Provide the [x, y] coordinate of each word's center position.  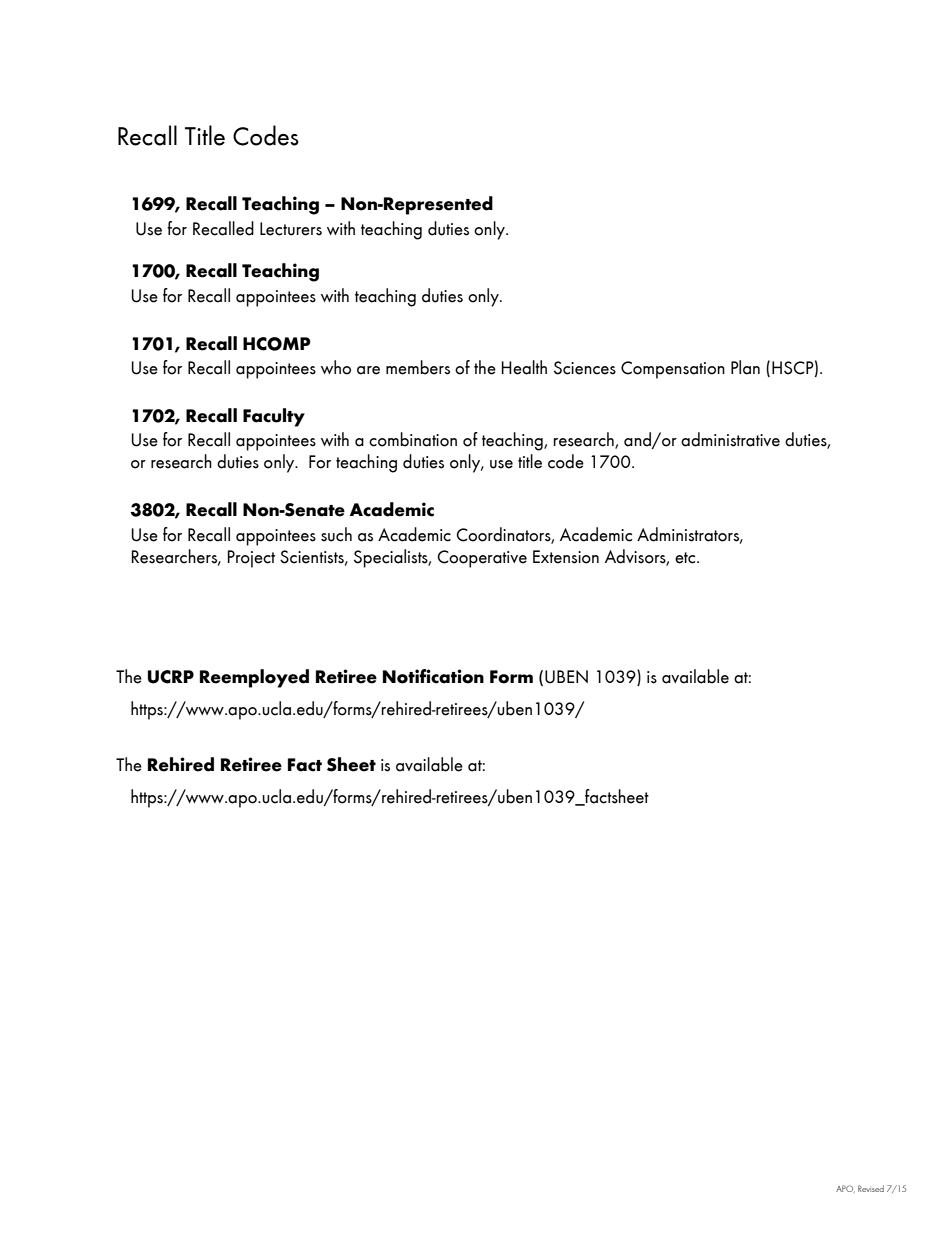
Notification [433, 676]
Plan [745, 367]
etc [686, 558]
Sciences [585, 368]
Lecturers [291, 229]
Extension [566, 557]
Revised [871, 1188]
